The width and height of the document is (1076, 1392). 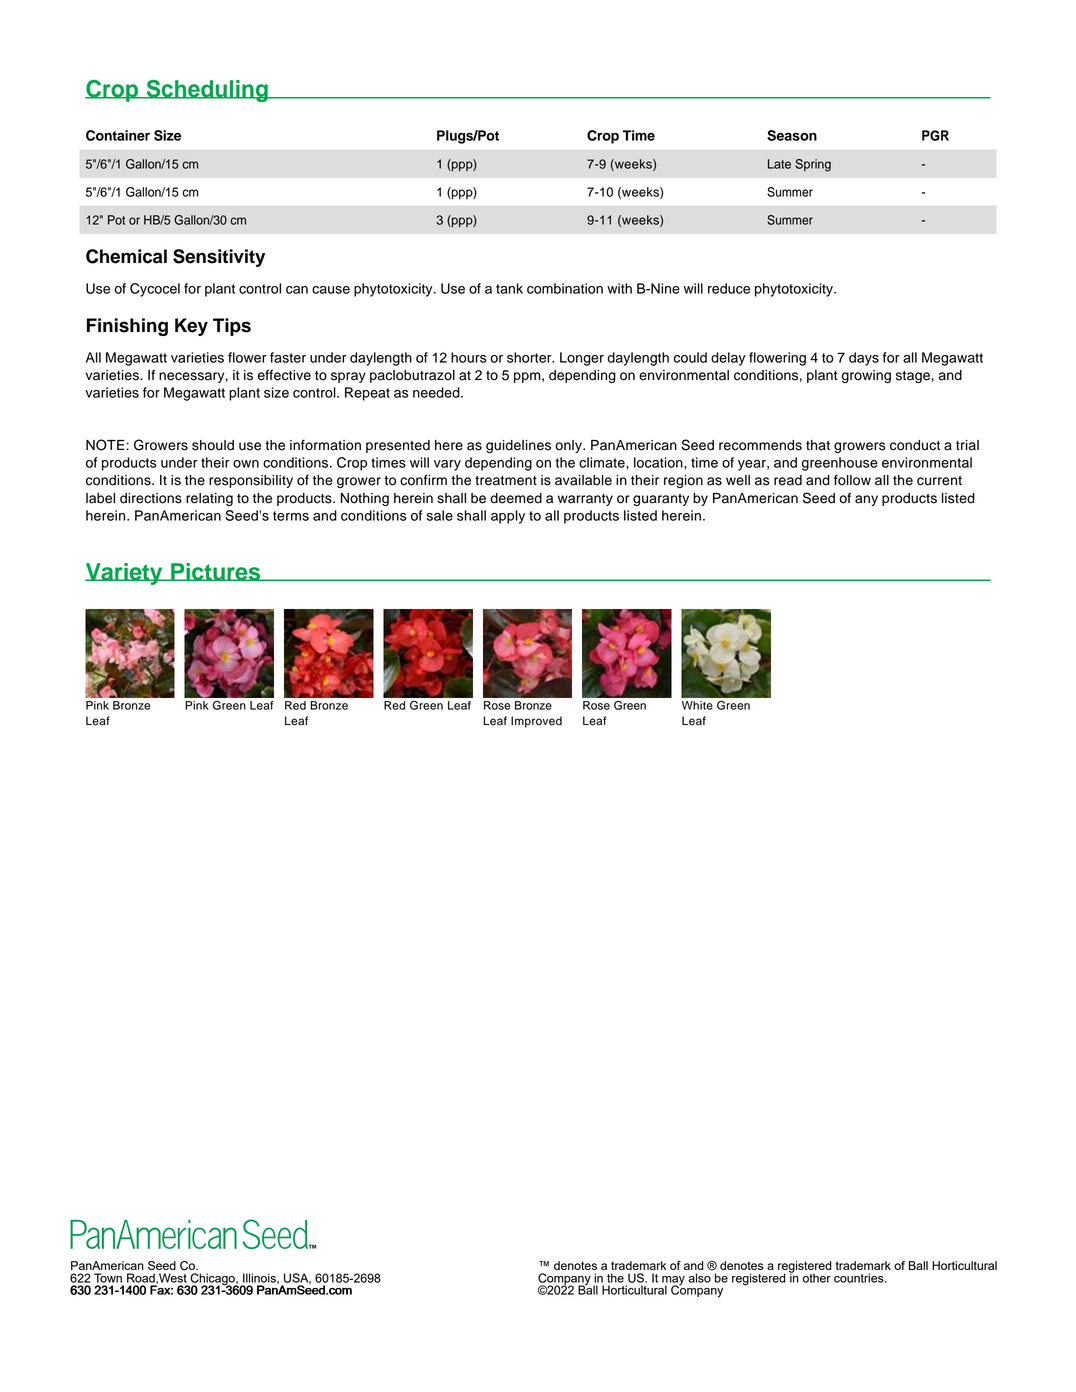 I want to click on Season, so click(x=792, y=135).
